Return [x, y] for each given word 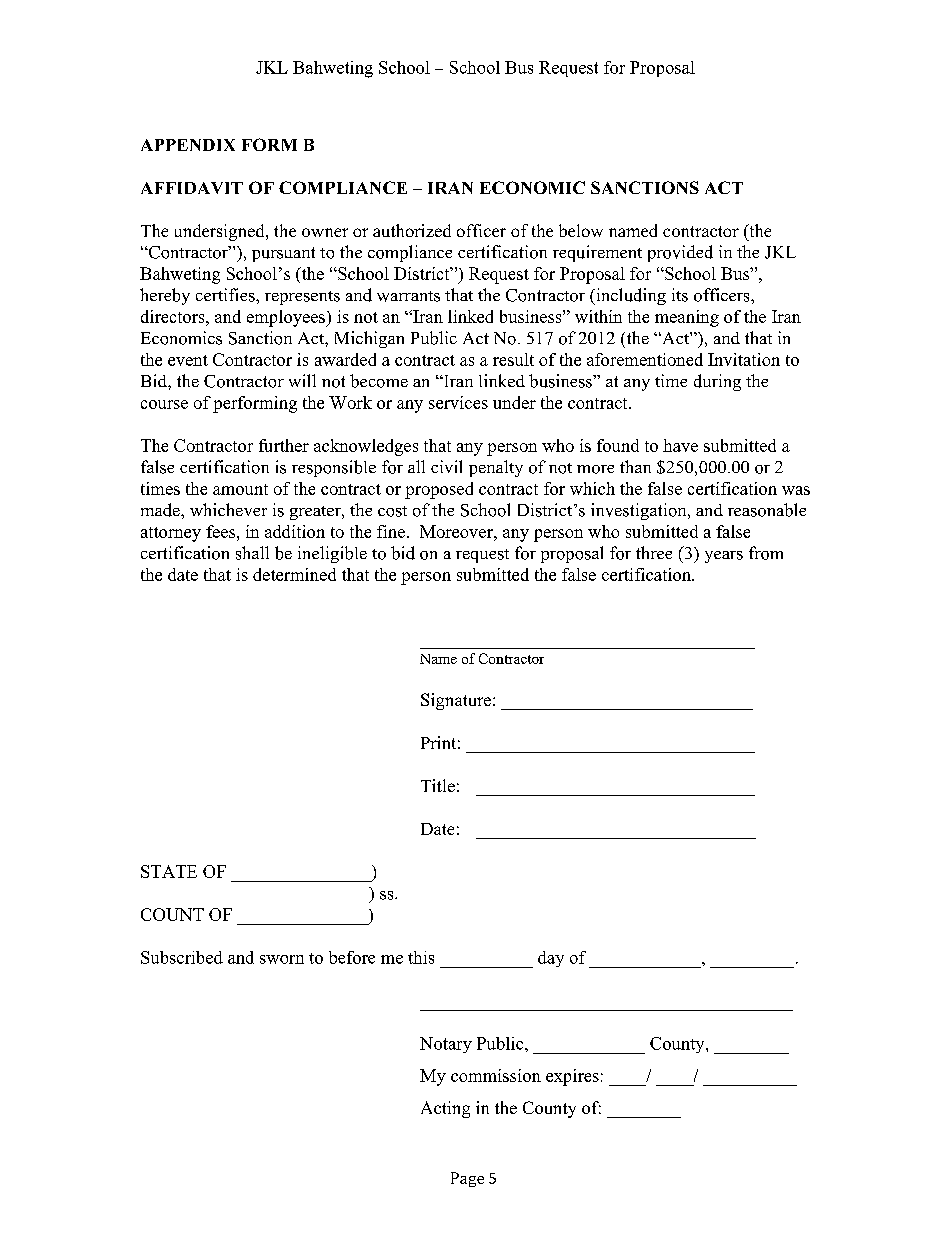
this [421, 957]
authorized [412, 230]
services [458, 402]
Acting [445, 1109]
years [724, 557]
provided [680, 253]
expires [572, 1077]
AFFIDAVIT [192, 188]
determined [294, 574]
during [717, 382]
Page [467, 1179]
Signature [456, 701]
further [284, 445]
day [551, 959]
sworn [282, 959]
